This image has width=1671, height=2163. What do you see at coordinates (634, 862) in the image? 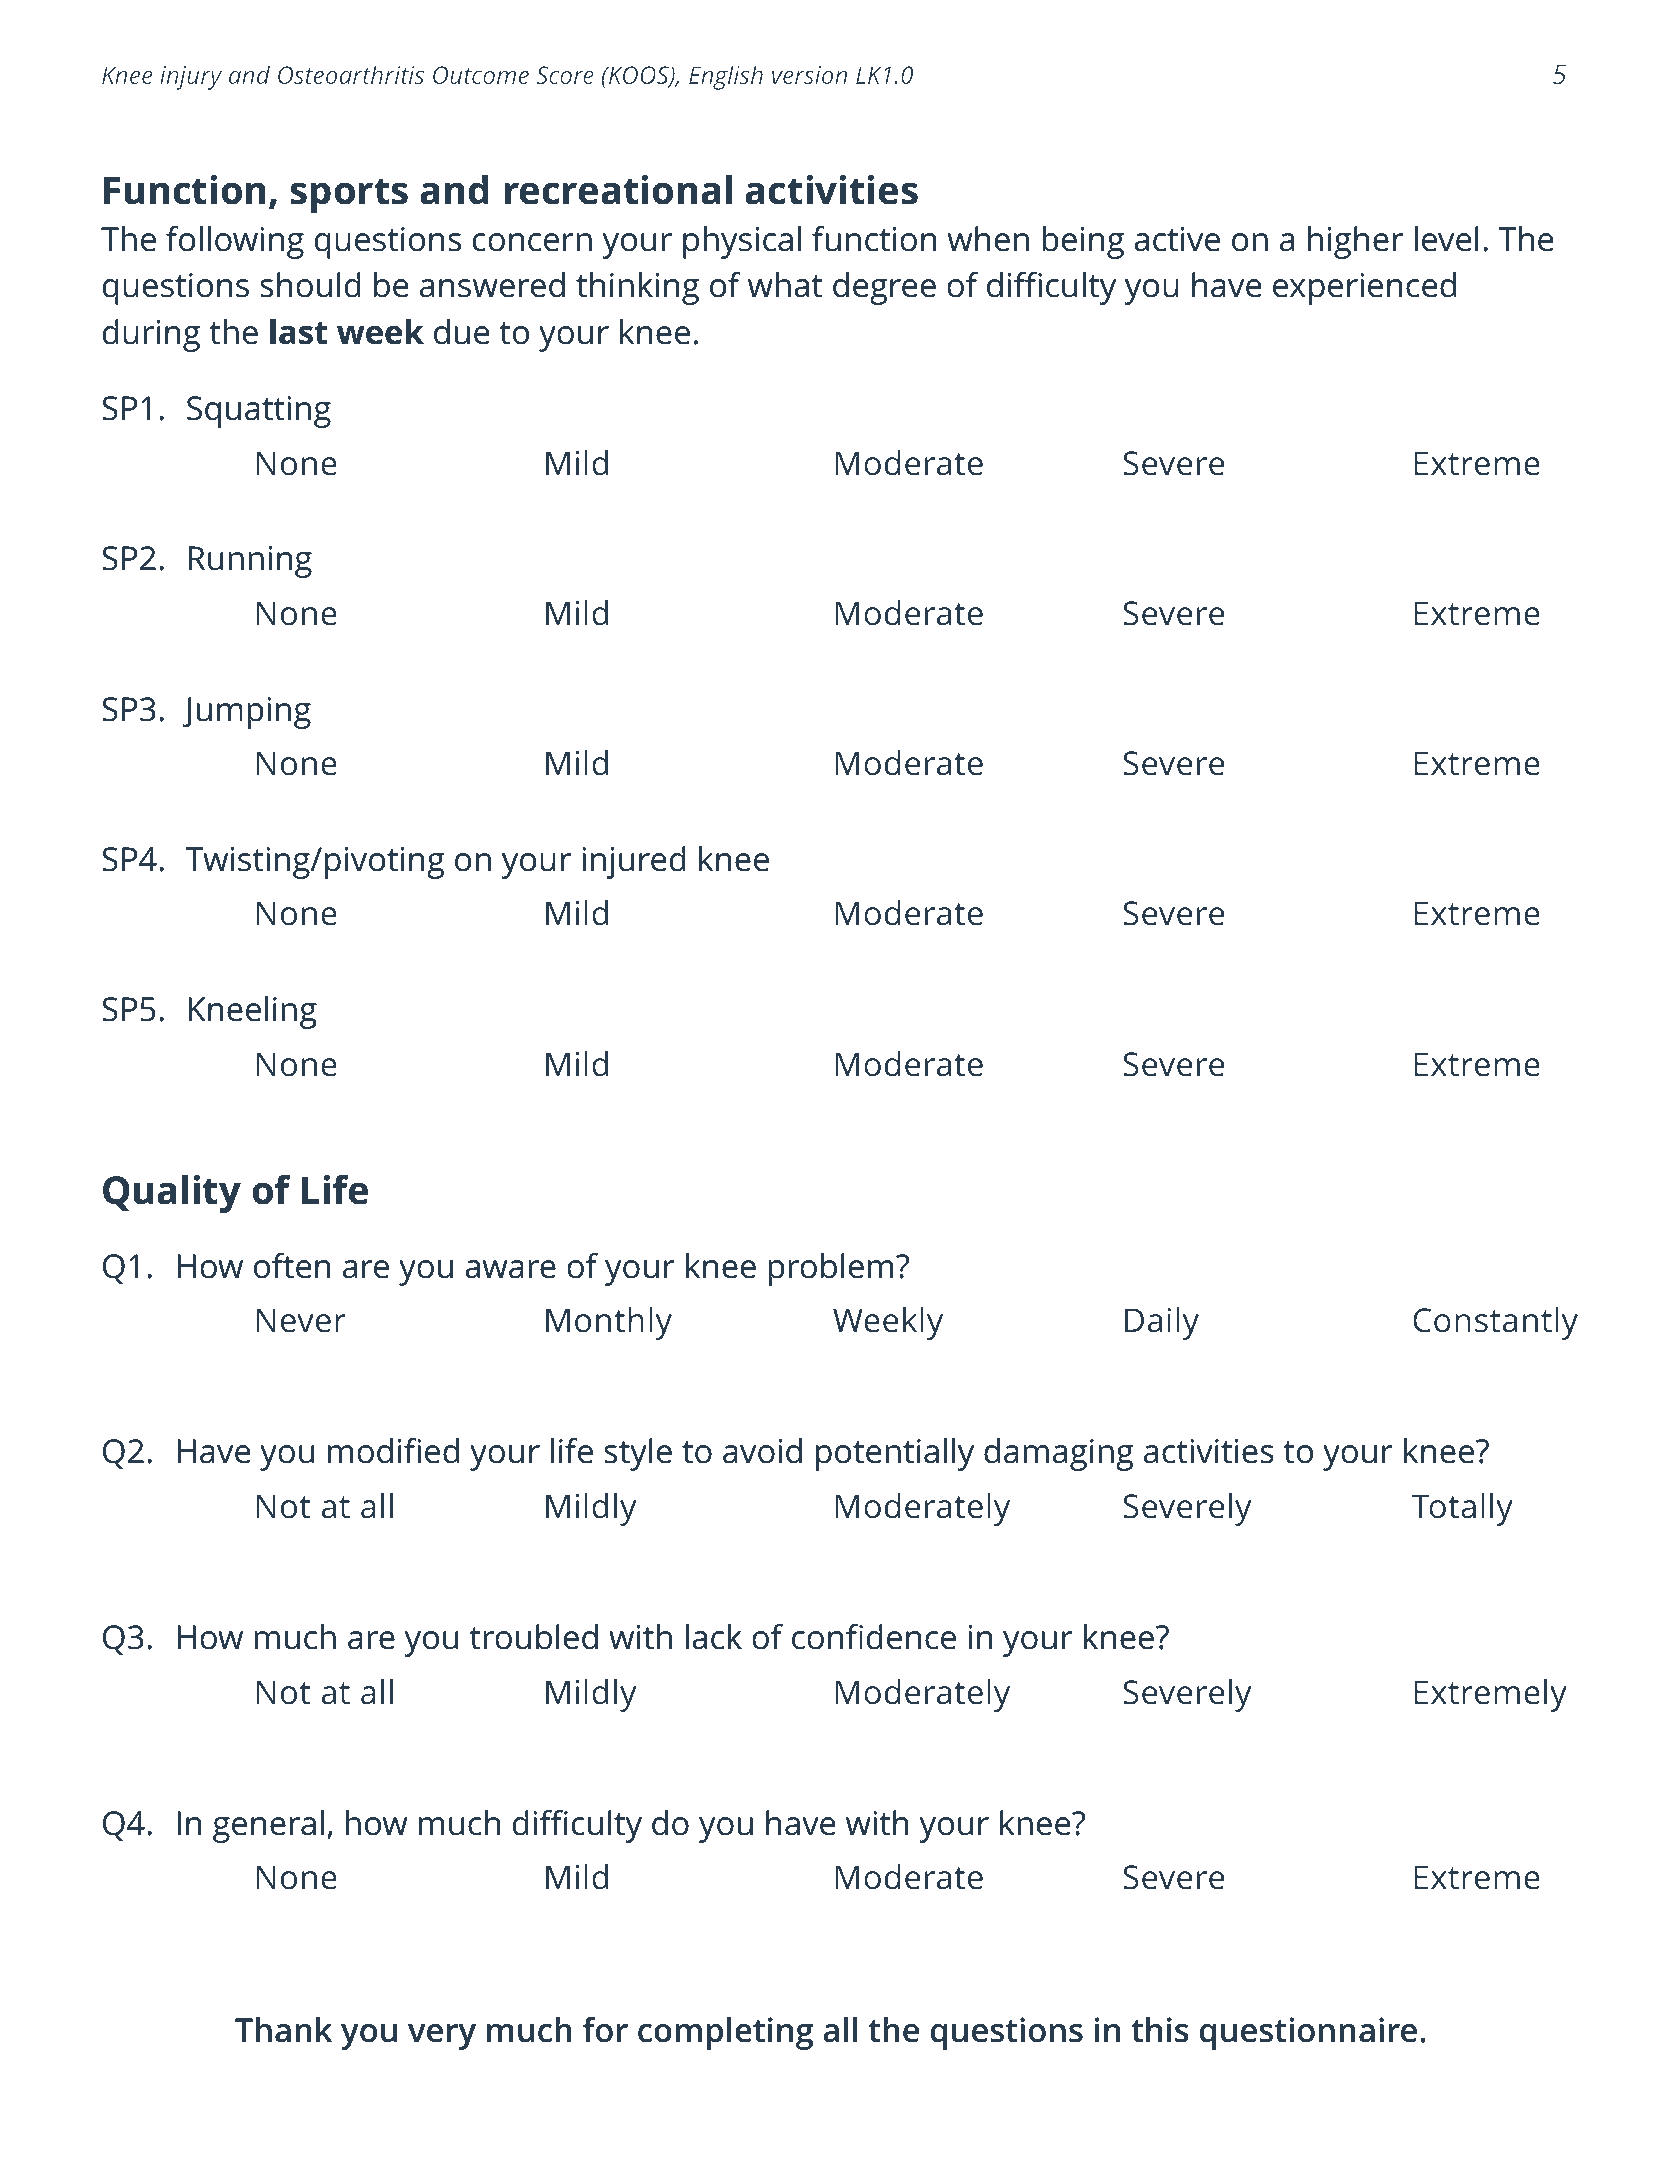
I see `injured` at bounding box center [634, 862].
